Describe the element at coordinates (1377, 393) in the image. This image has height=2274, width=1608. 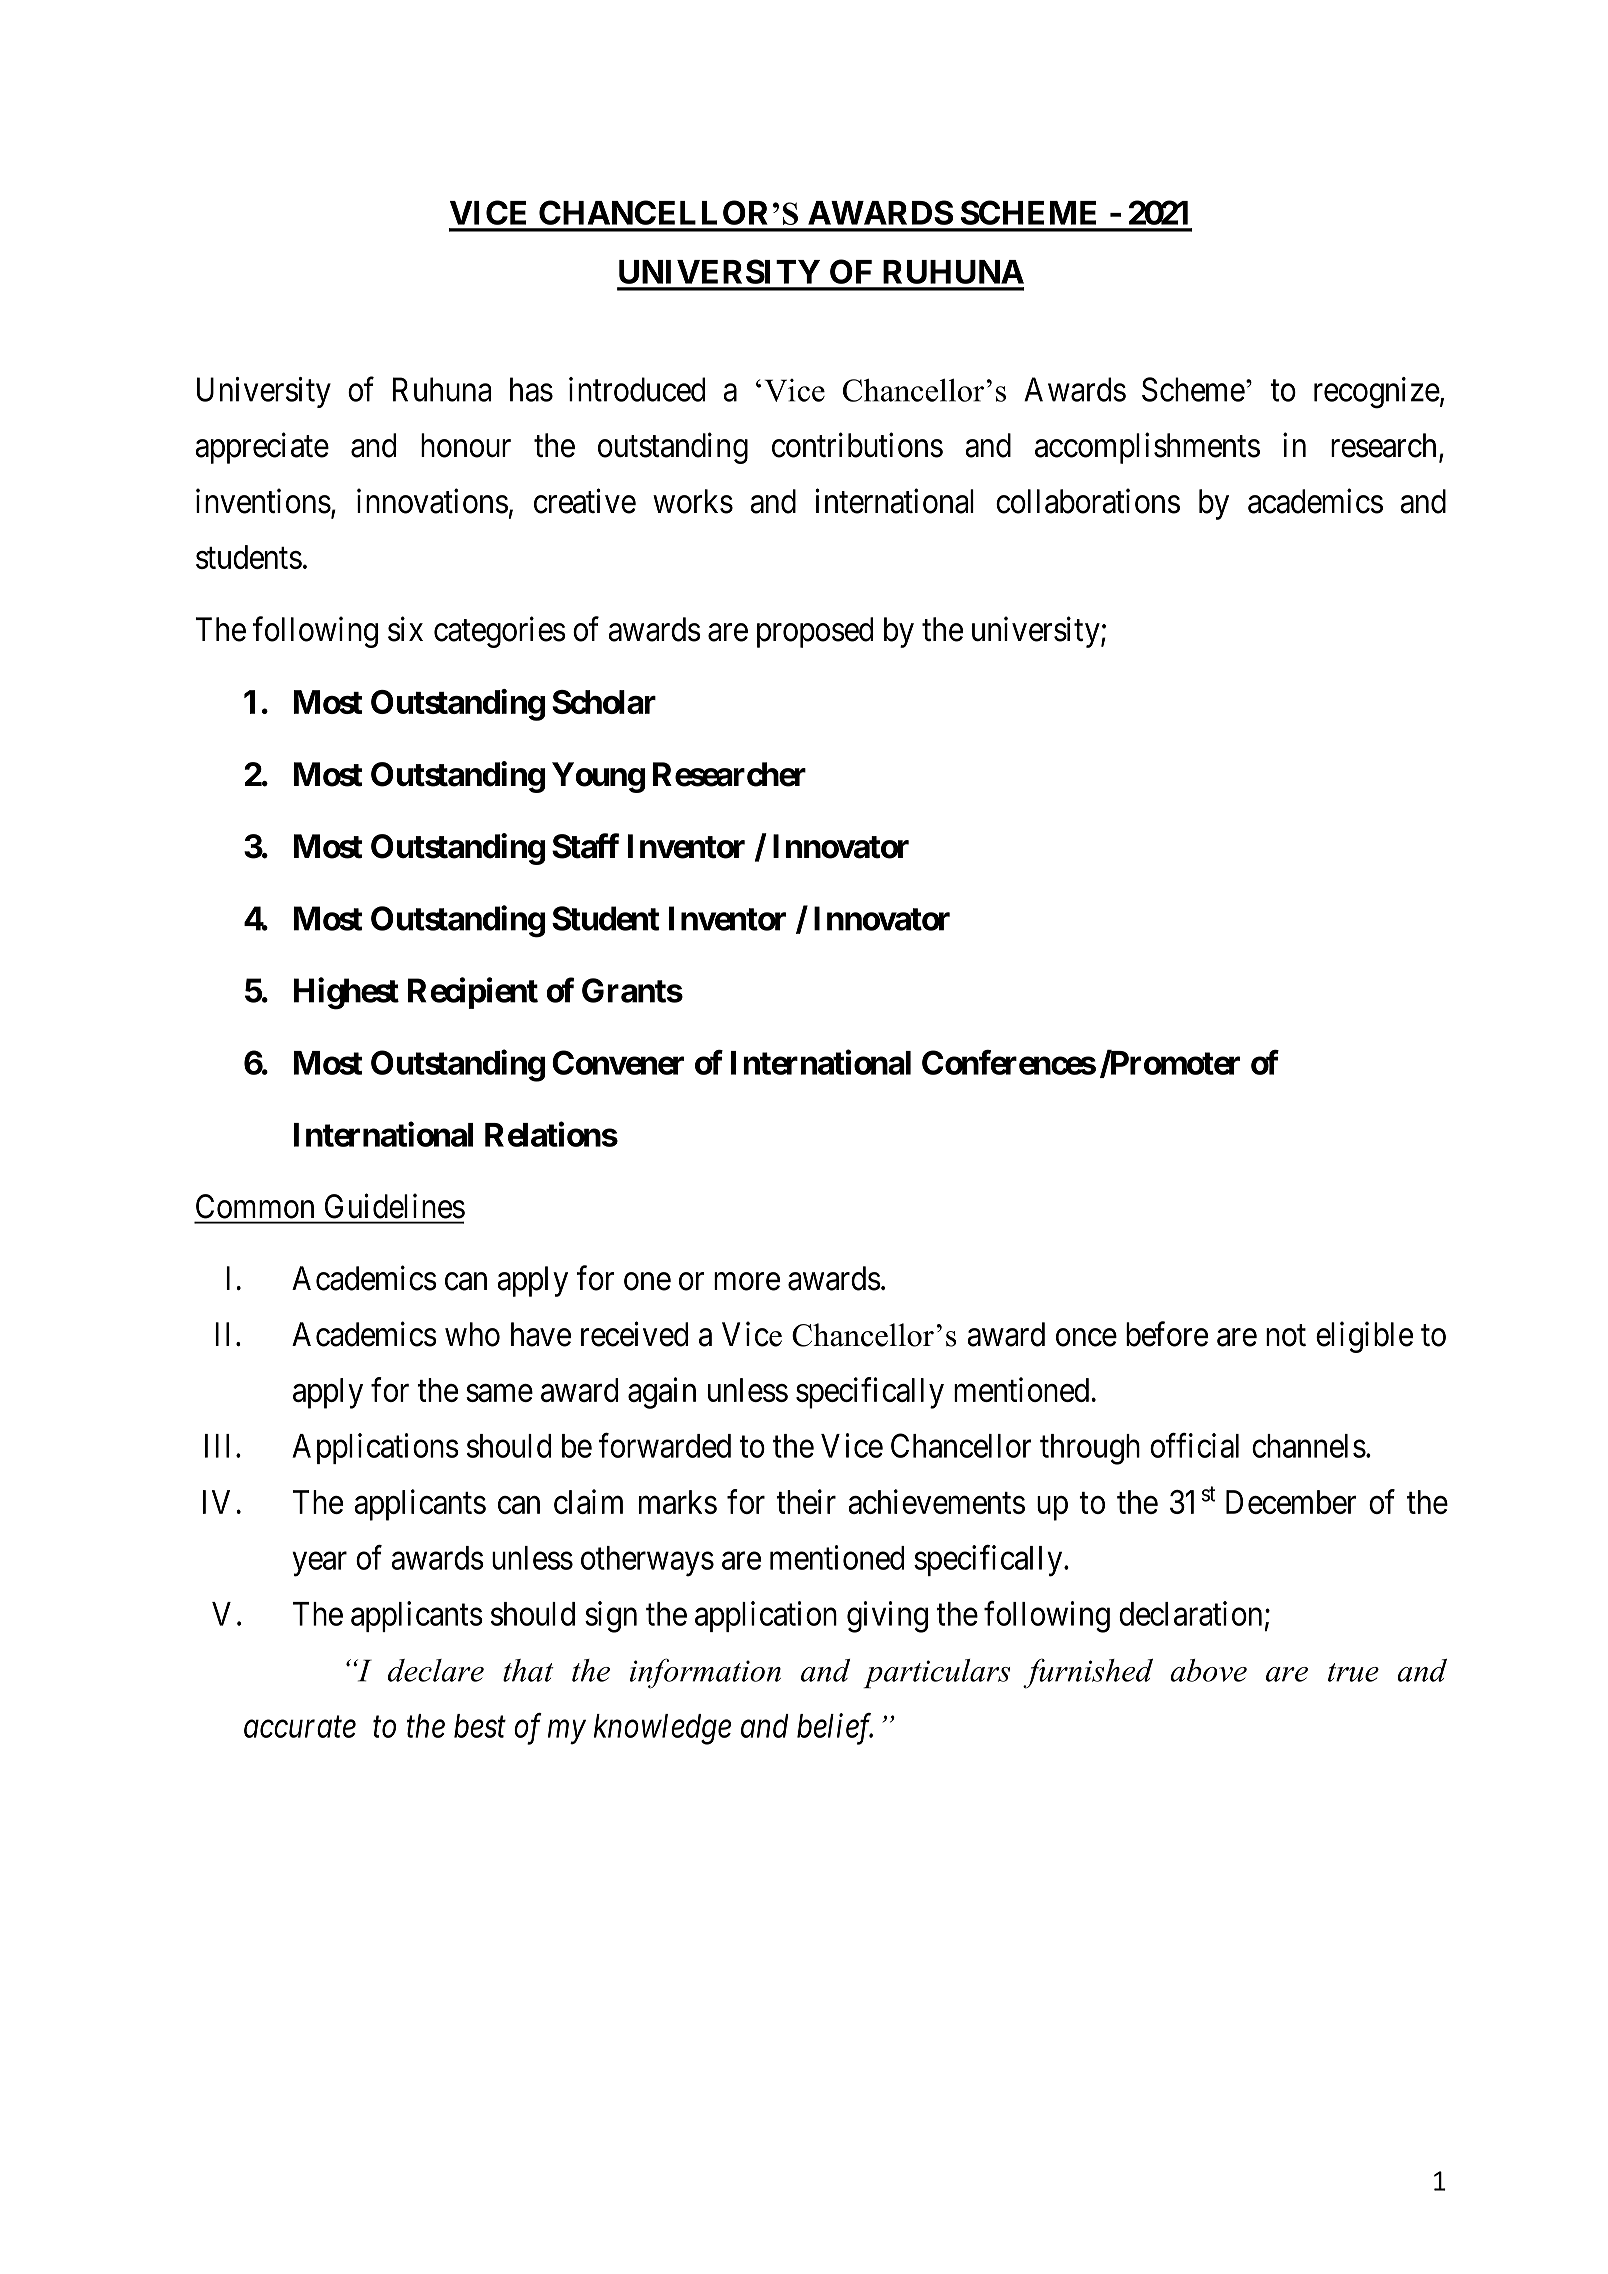
I see `recognize` at that location.
